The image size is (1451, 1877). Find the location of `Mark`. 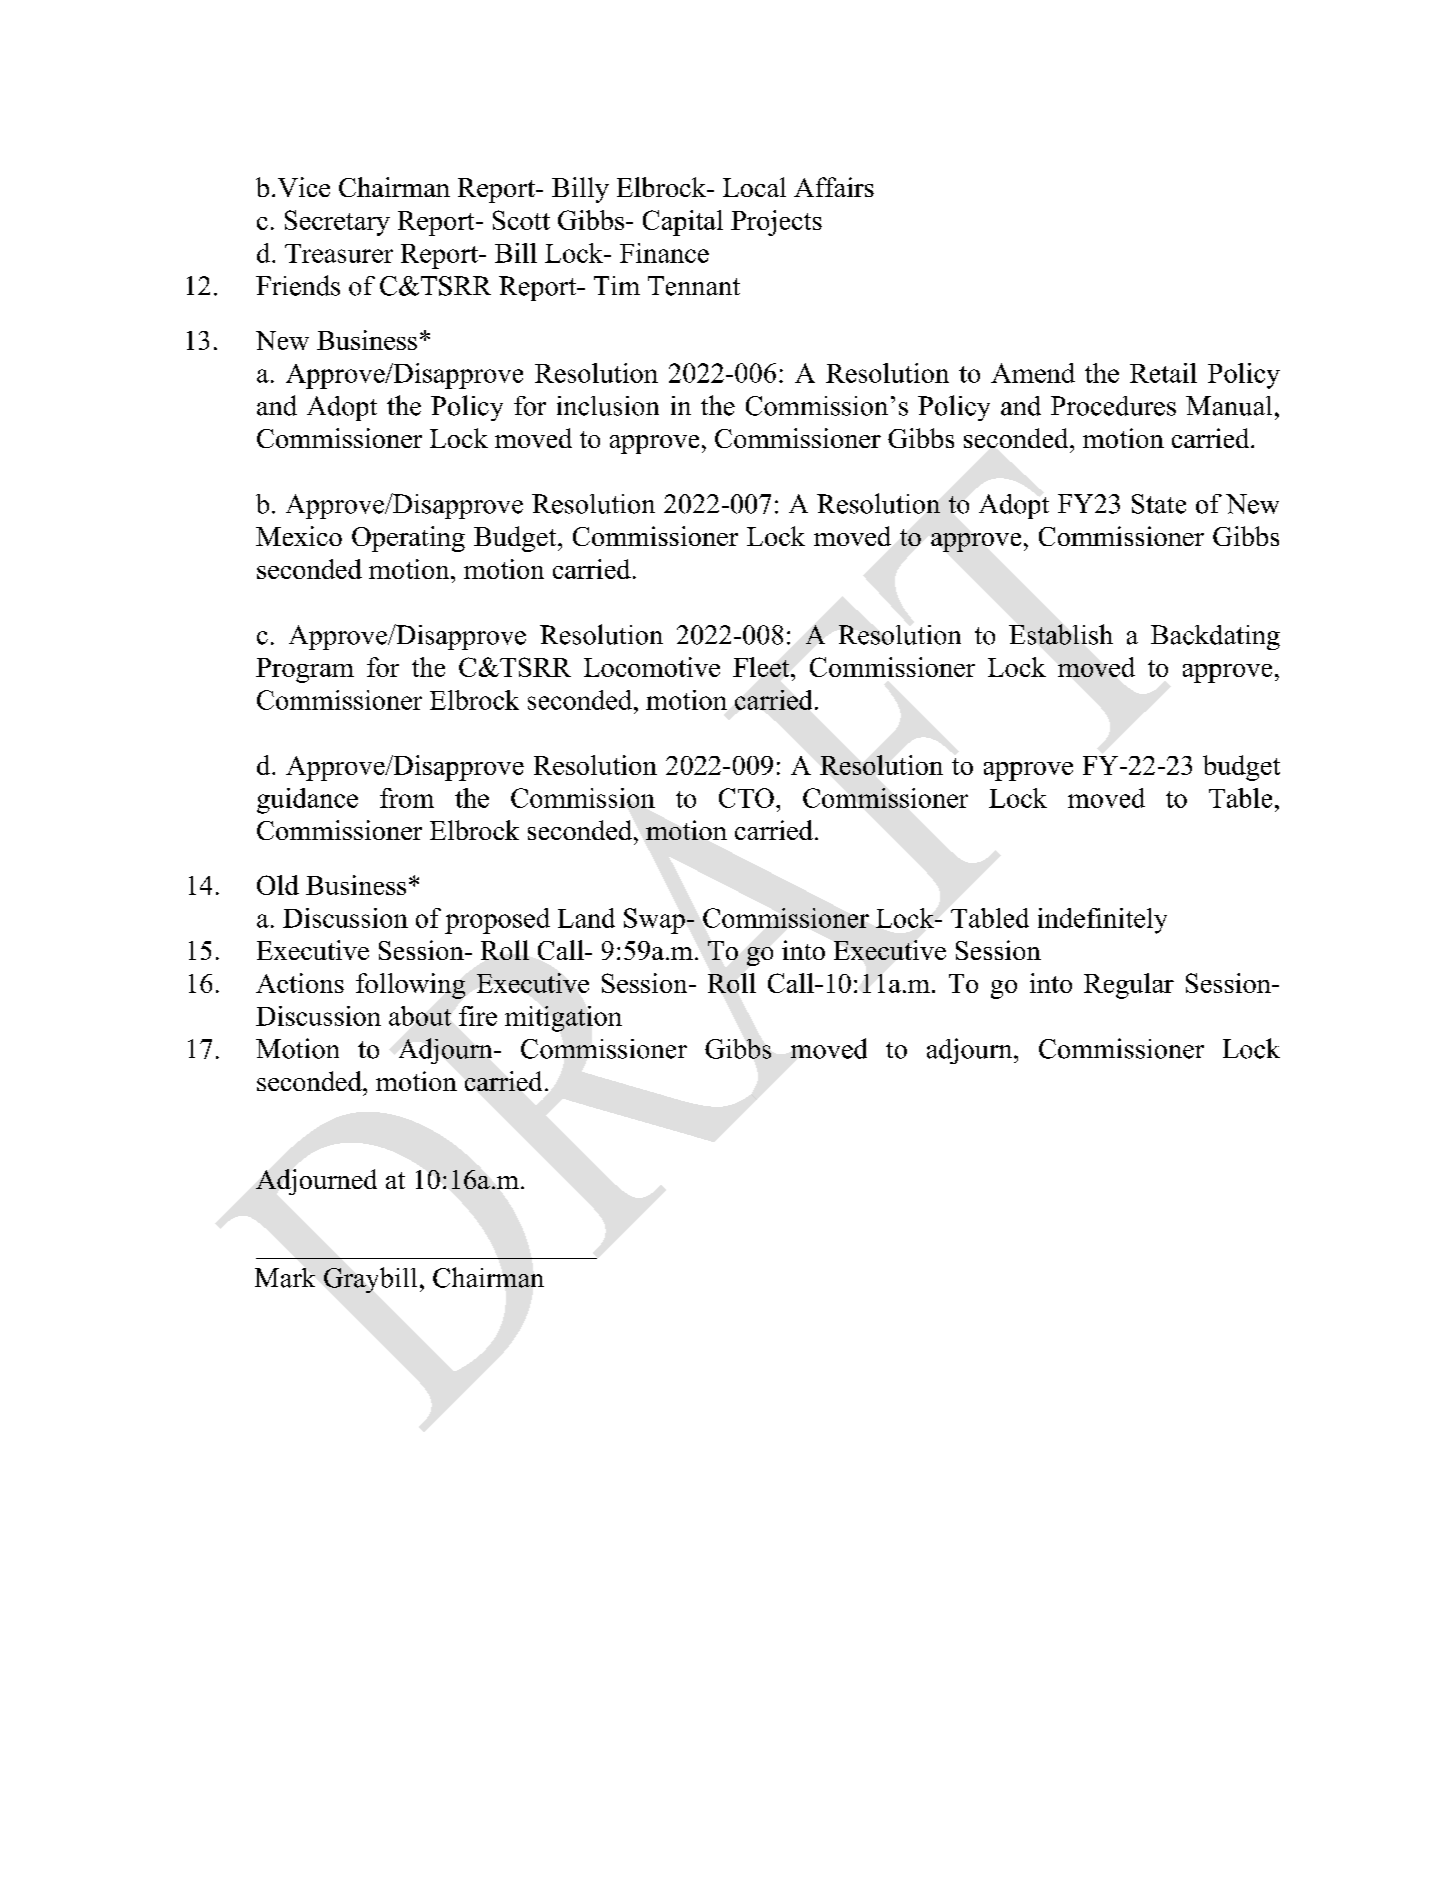

Mark is located at coordinates (285, 1278).
